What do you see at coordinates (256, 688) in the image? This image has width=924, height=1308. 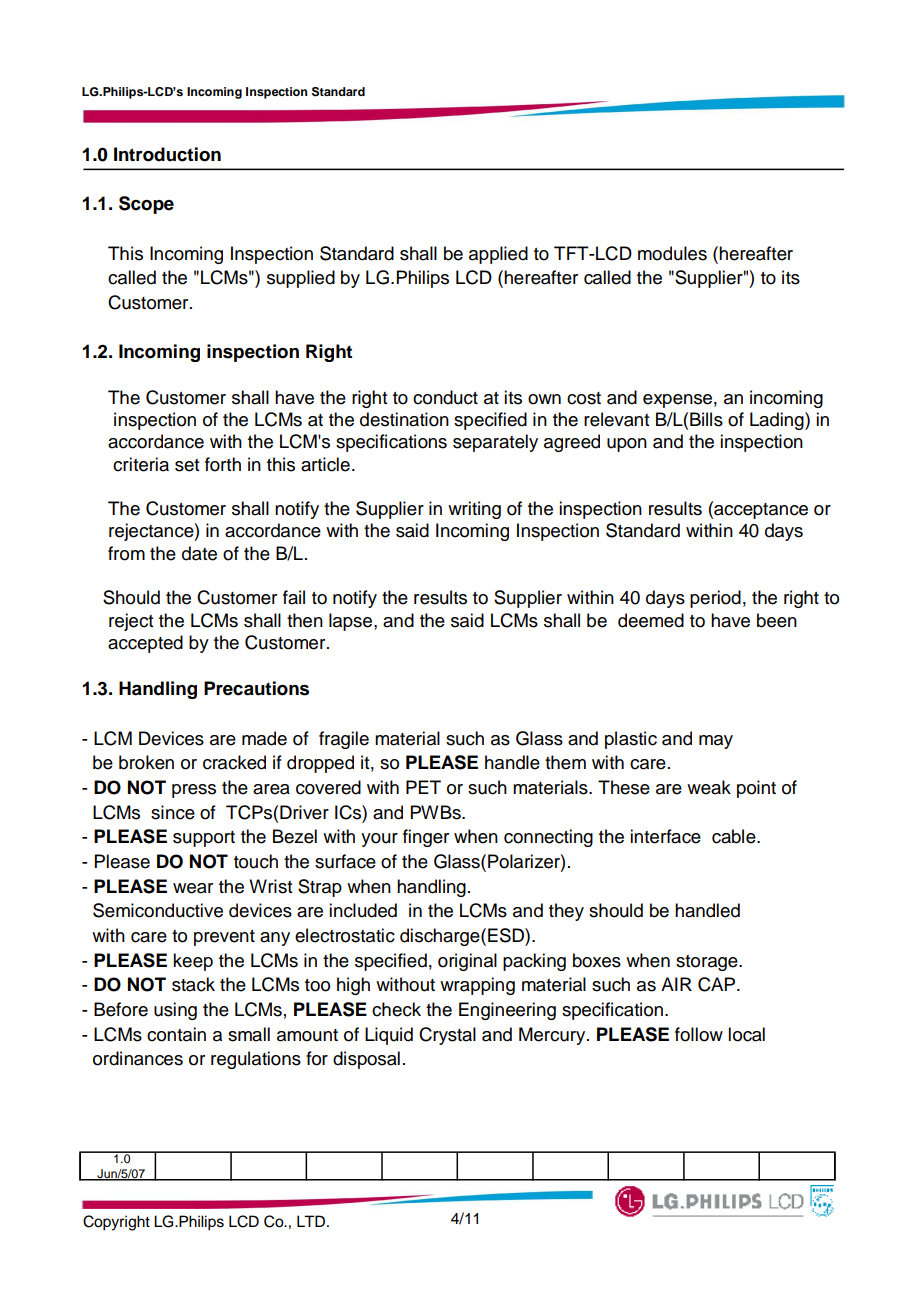 I see `Precautions` at bounding box center [256, 688].
